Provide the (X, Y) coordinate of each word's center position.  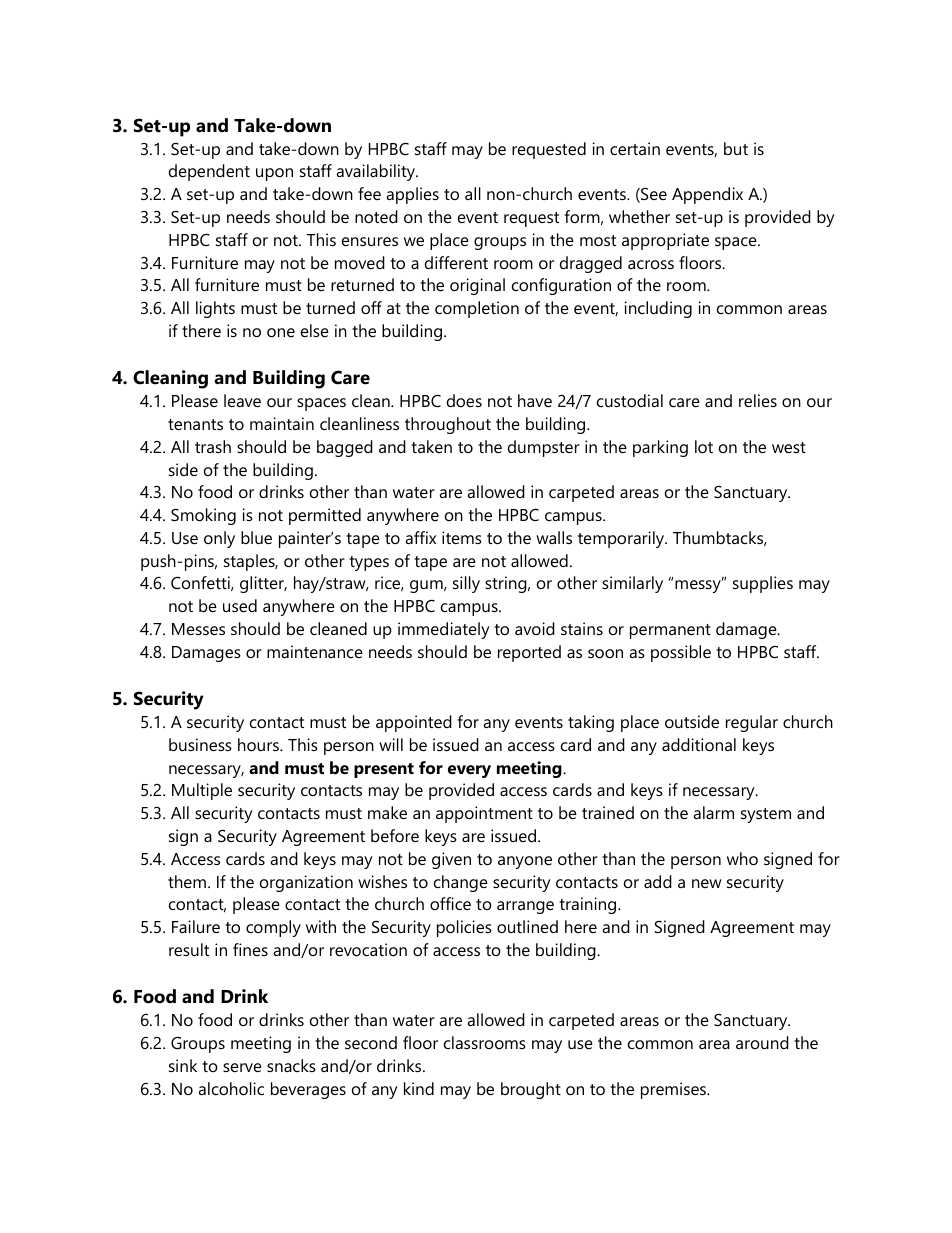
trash (213, 446)
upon (274, 174)
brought (531, 1090)
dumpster (544, 448)
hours (259, 744)
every (469, 771)
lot (704, 446)
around (762, 1042)
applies (412, 195)
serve (242, 1067)
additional (699, 744)
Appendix (707, 195)
